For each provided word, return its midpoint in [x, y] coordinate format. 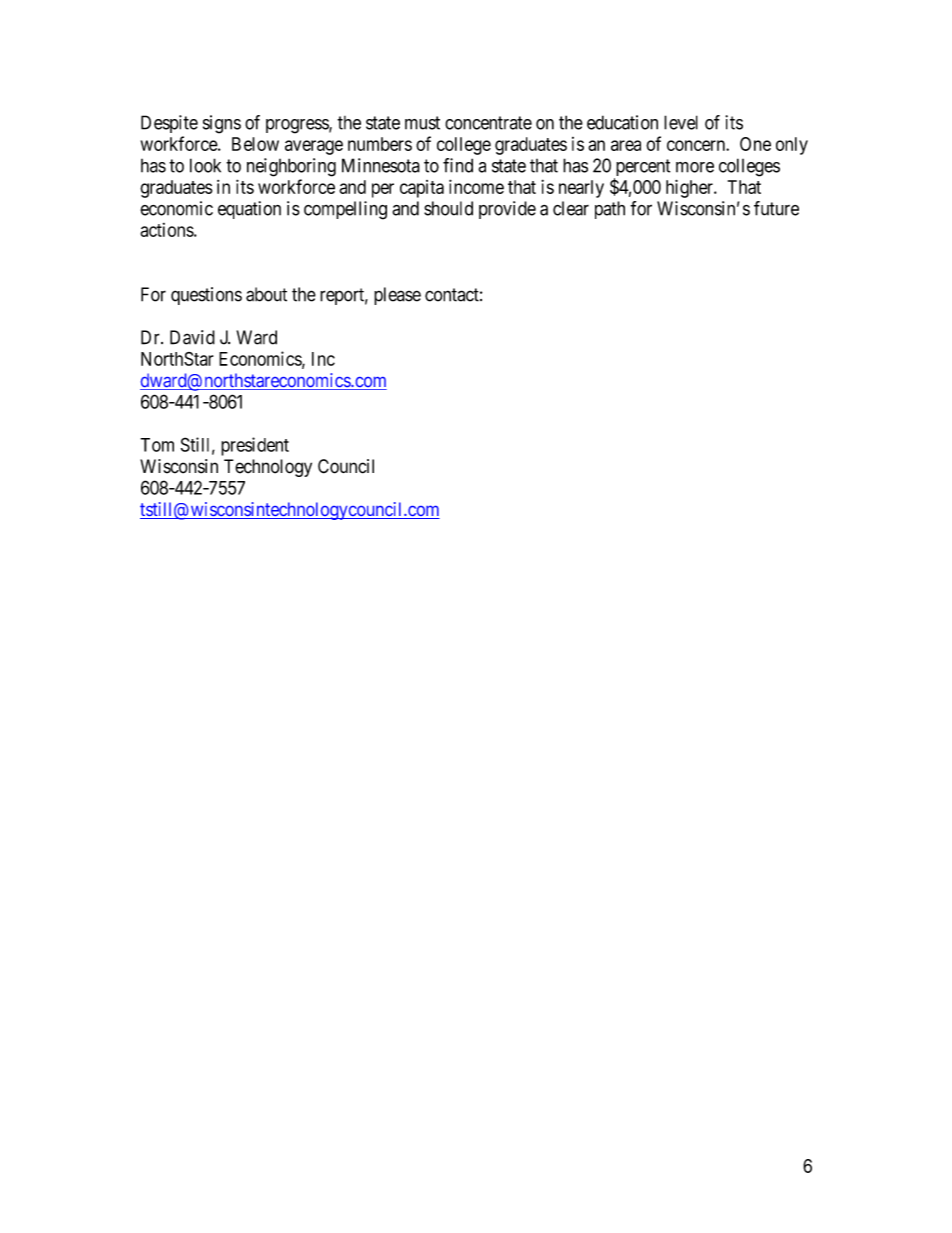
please [397, 296]
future [776, 208]
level [681, 122]
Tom [157, 445]
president [255, 446]
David [192, 337]
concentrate [488, 123]
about [266, 294]
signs [222, 124]
